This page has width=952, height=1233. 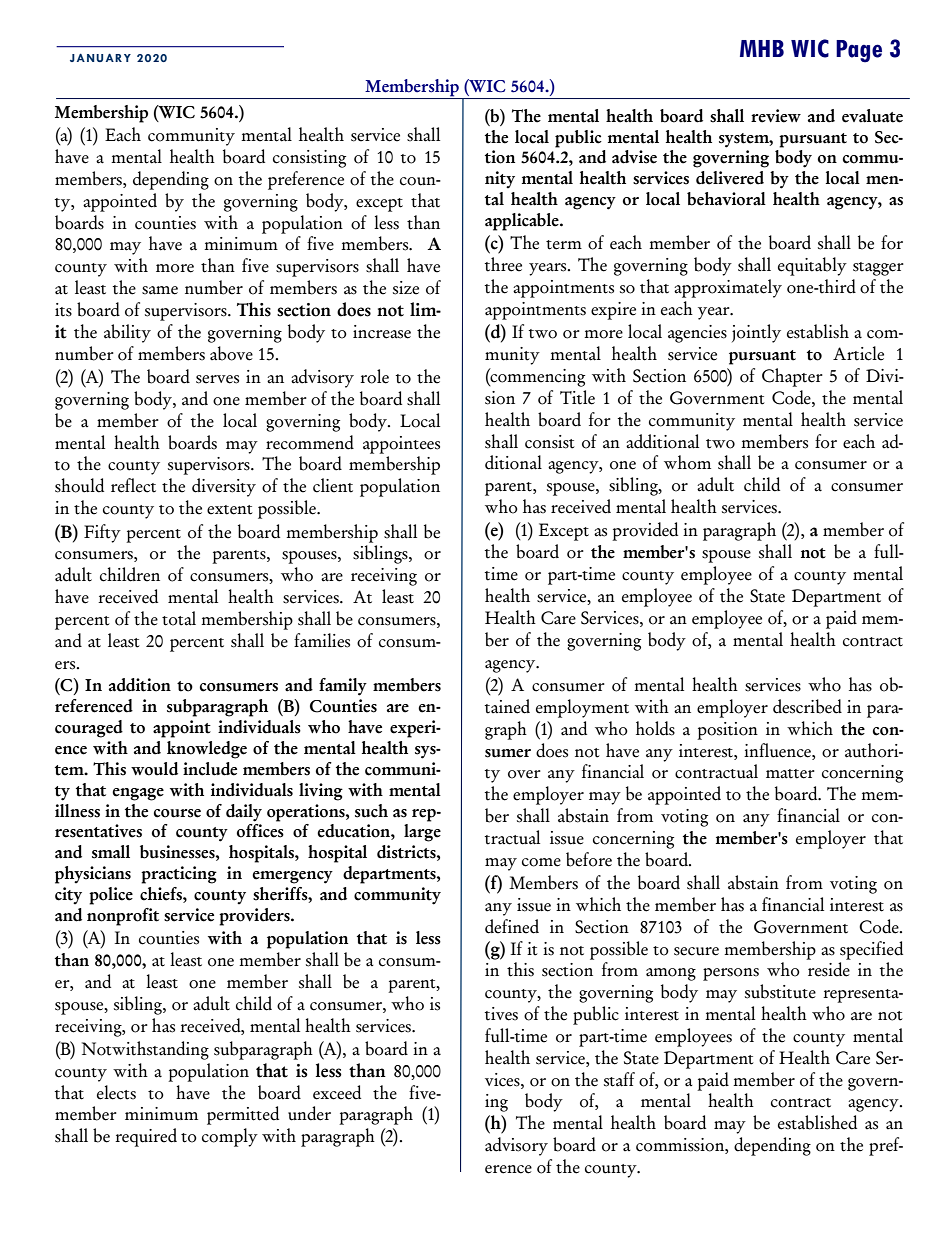 What do you see at coordinates (776, 116) in the page?
I see `review` at bounding box center [776, 116].
